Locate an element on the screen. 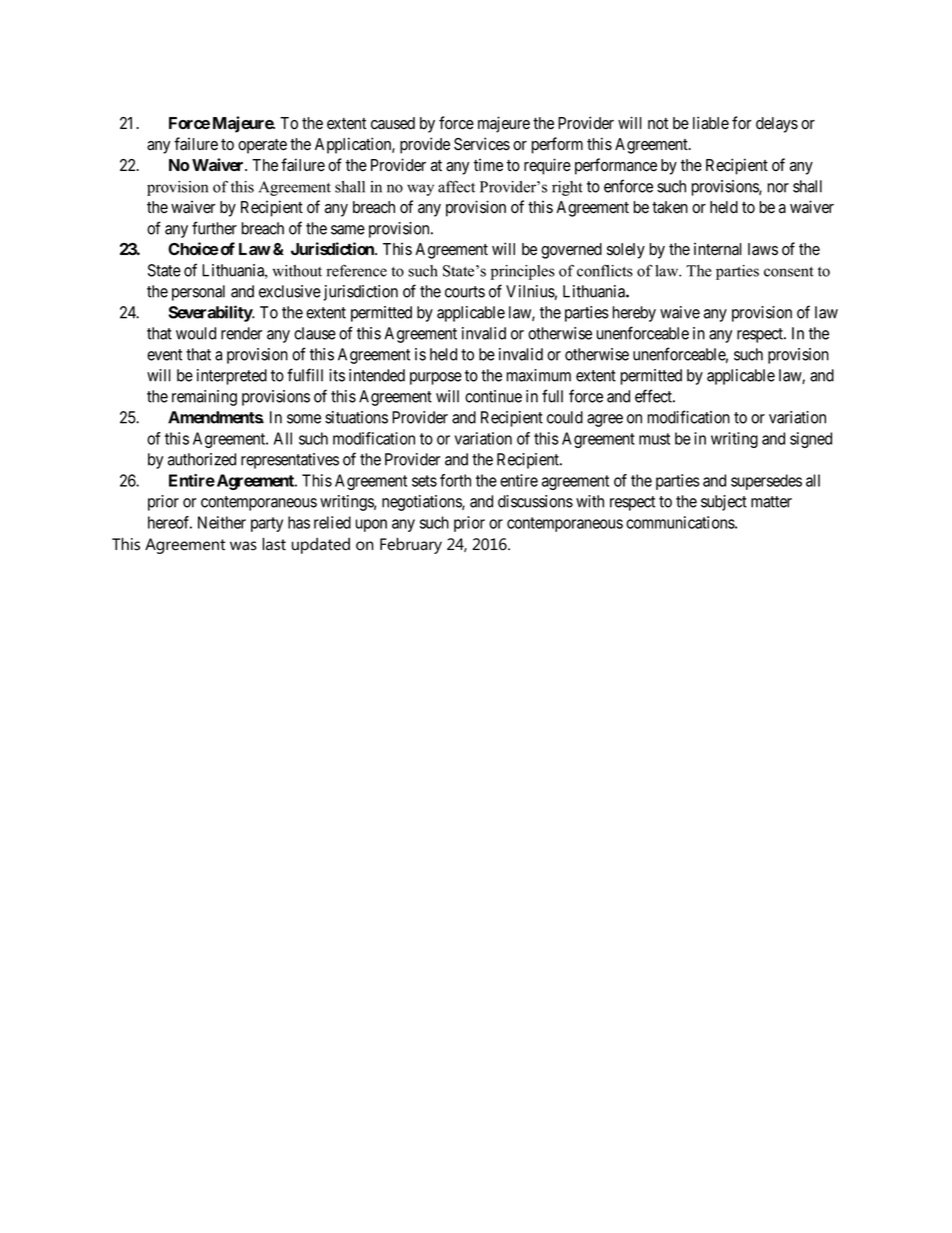 The width and height of the screenshot is (952, 1233). Services is located at coordinates (482, 144).
